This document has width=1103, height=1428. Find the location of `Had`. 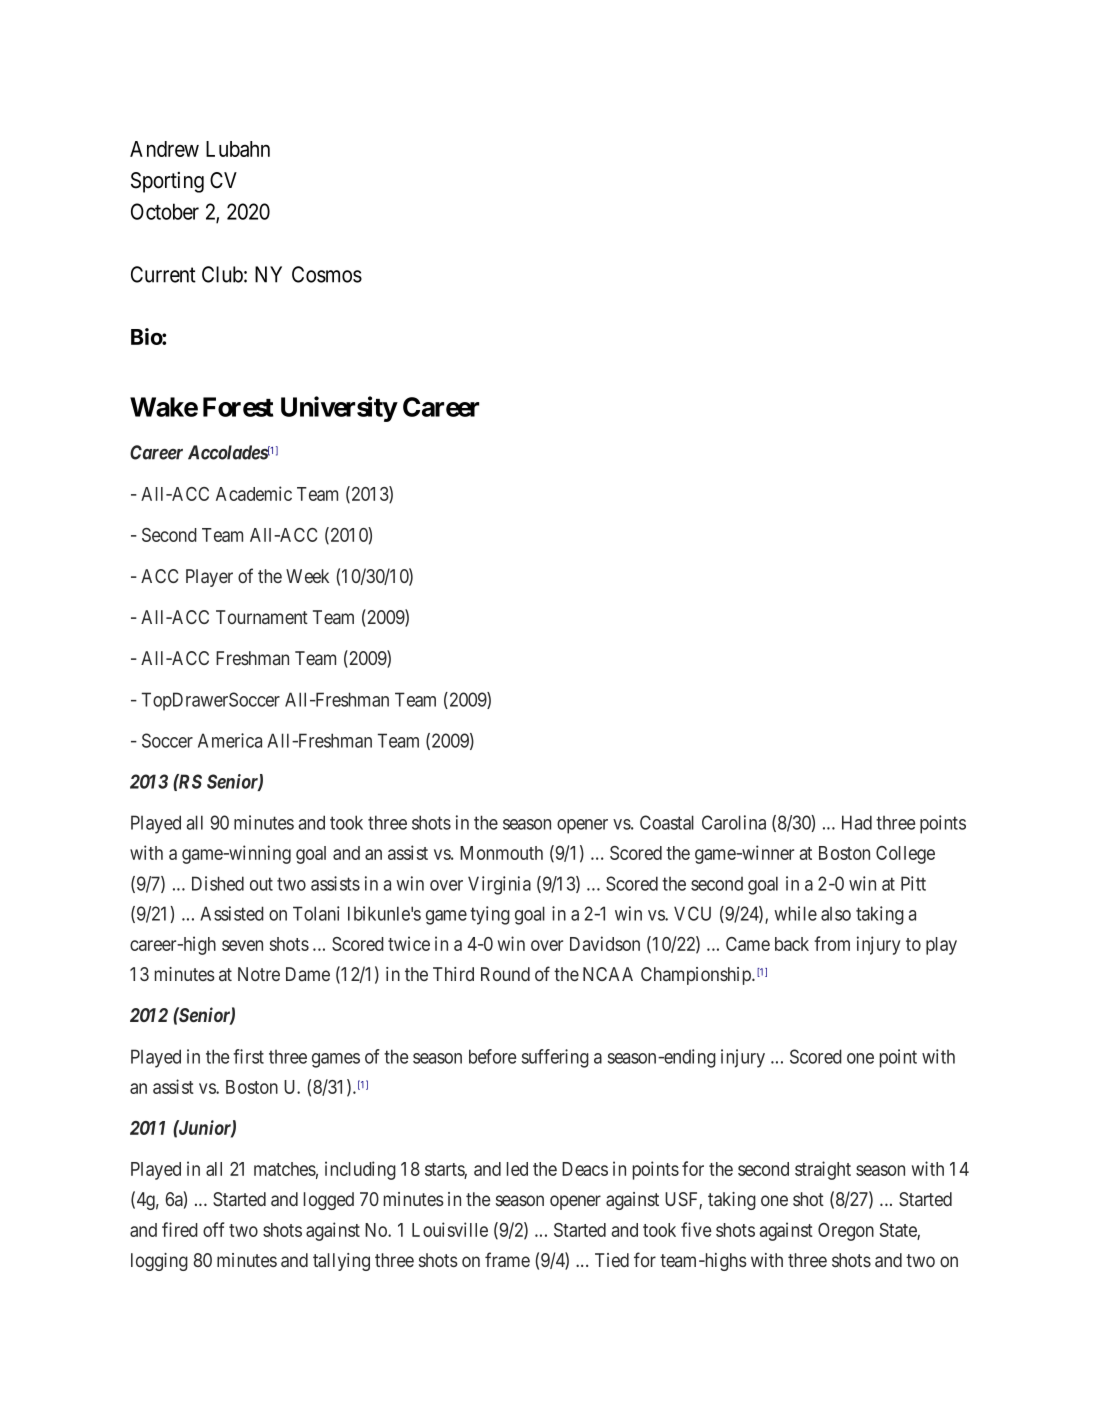

Had is located at coordinates (857, 822).
